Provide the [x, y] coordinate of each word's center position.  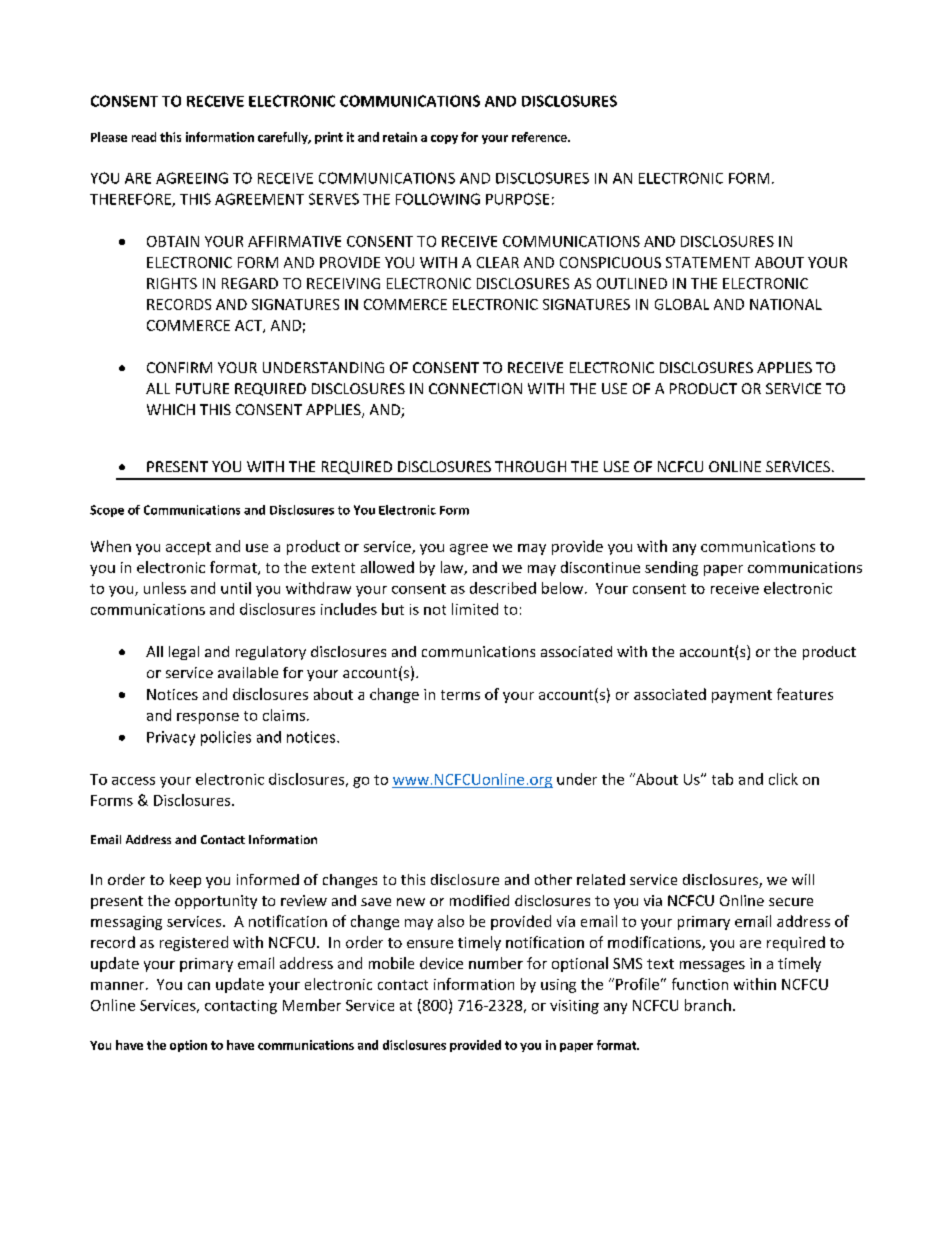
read [144, 137]
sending [671, 568]
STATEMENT [708, 262]
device [441, 963]
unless [165, 588]
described [503, 588]
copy [444, 139]
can [199, 986]
